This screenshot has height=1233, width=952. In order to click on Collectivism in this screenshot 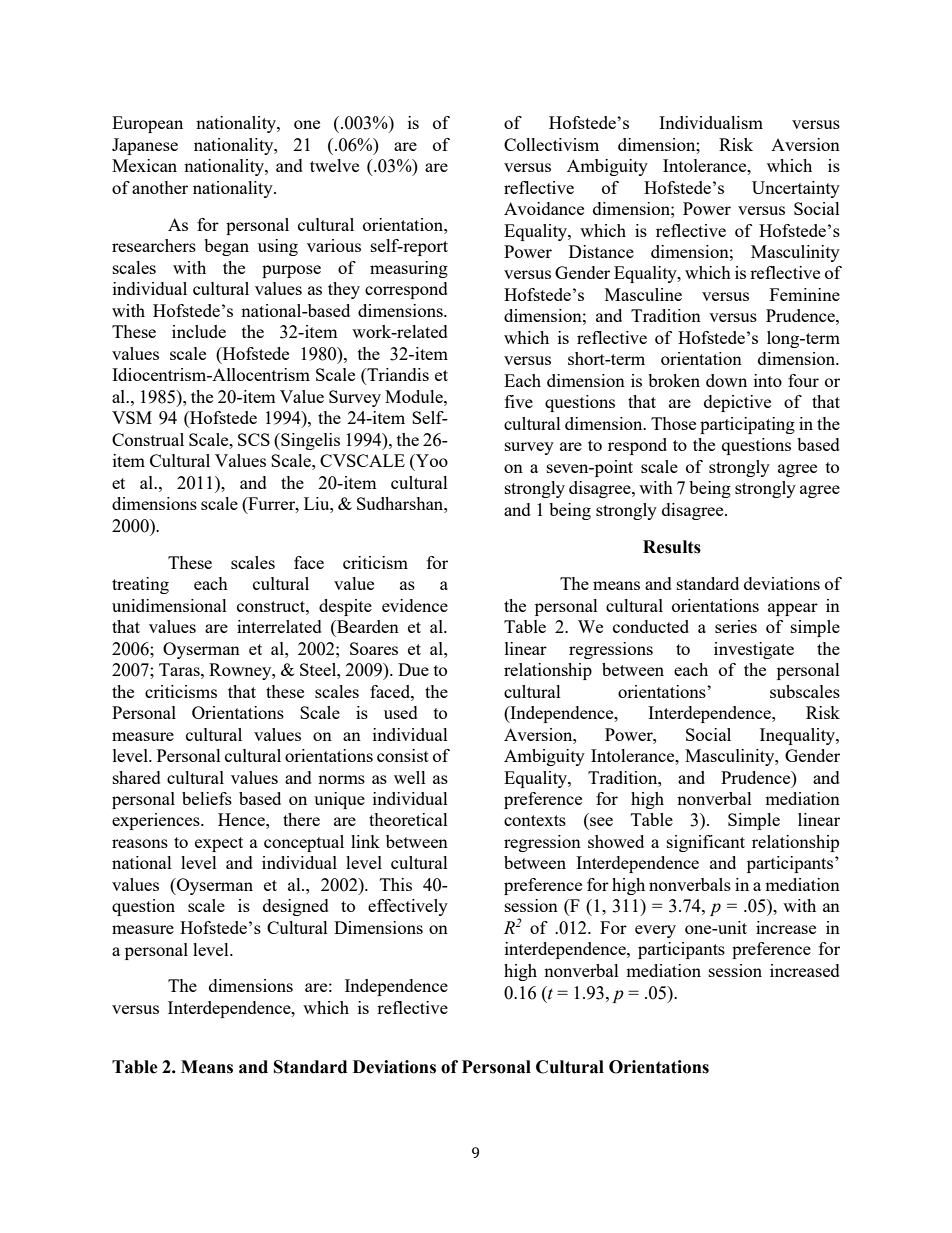, I will do `click(551, 144)`.
